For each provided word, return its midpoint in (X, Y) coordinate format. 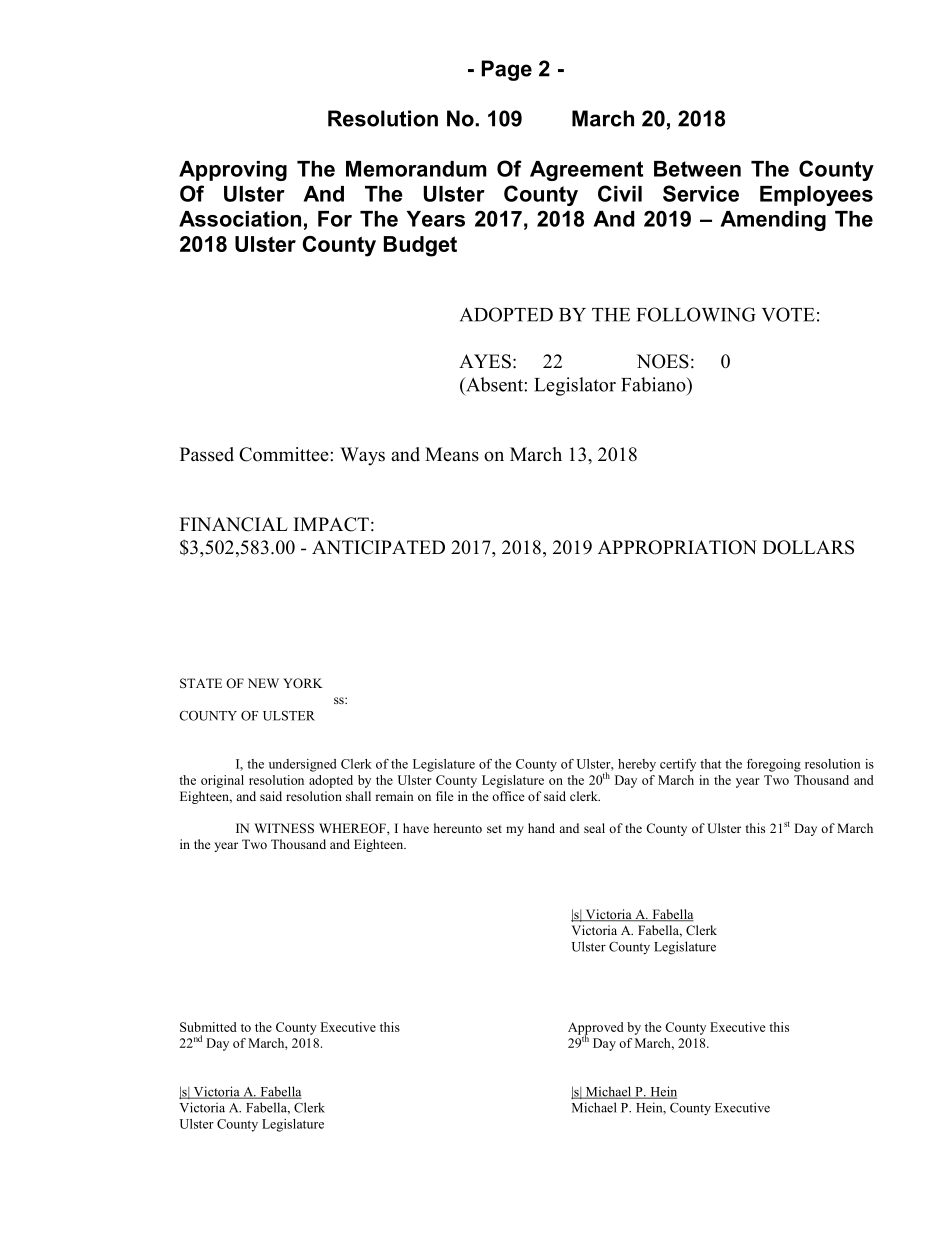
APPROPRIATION (677, 547)
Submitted (208, 1027)
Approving (233, 171)
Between (697, 169)
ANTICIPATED (378, 547)
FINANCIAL (234, 524)
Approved (596, 1029)
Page (507, 70)
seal (594, 828)
